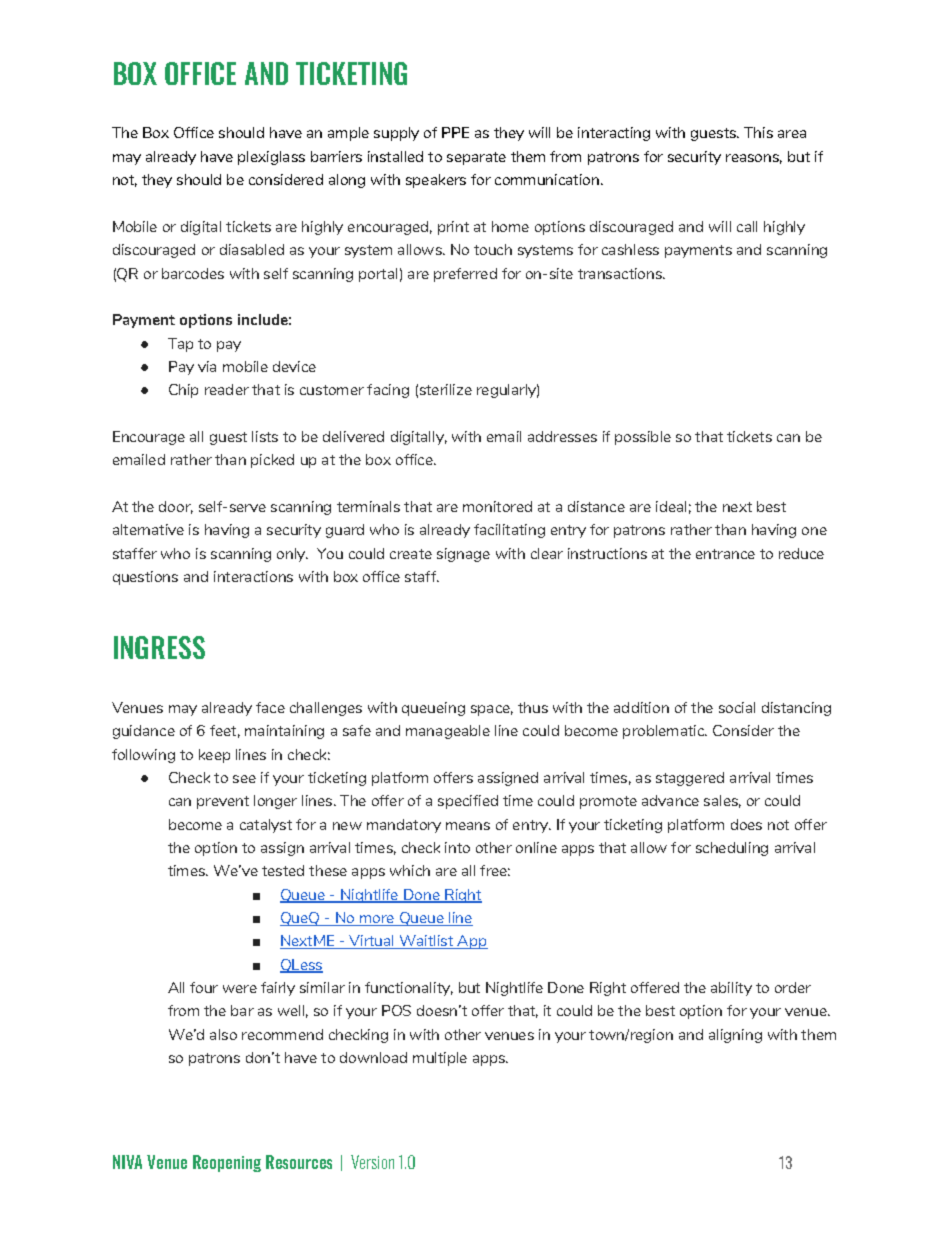 The height and width of the document is (1233, 952). Describe the element at coordinates (176, 507) in the document. I see `door` at that location.
